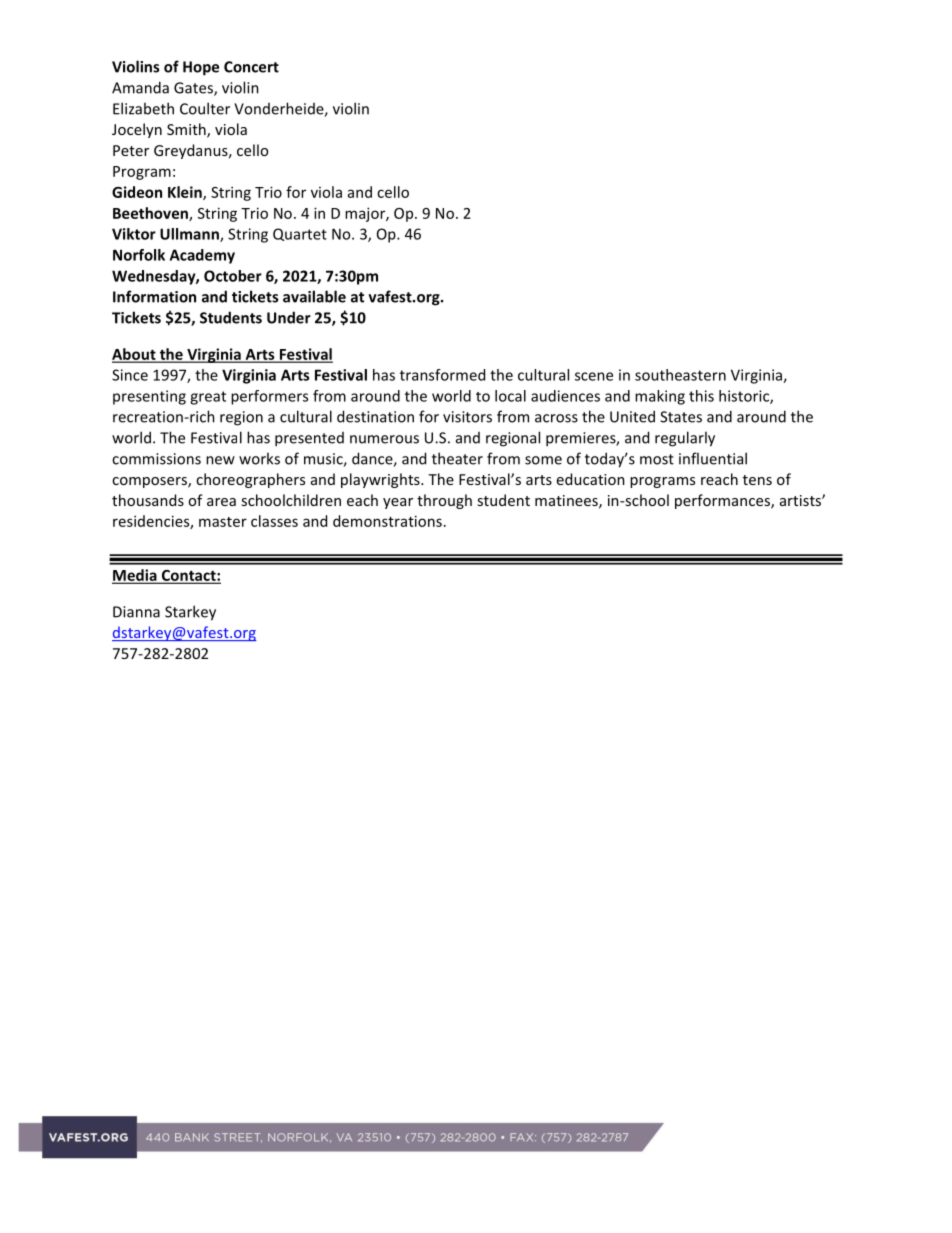 The width and height of the screenshot is (952, 1233). I want to click on southeastern, so click(680, 375).
